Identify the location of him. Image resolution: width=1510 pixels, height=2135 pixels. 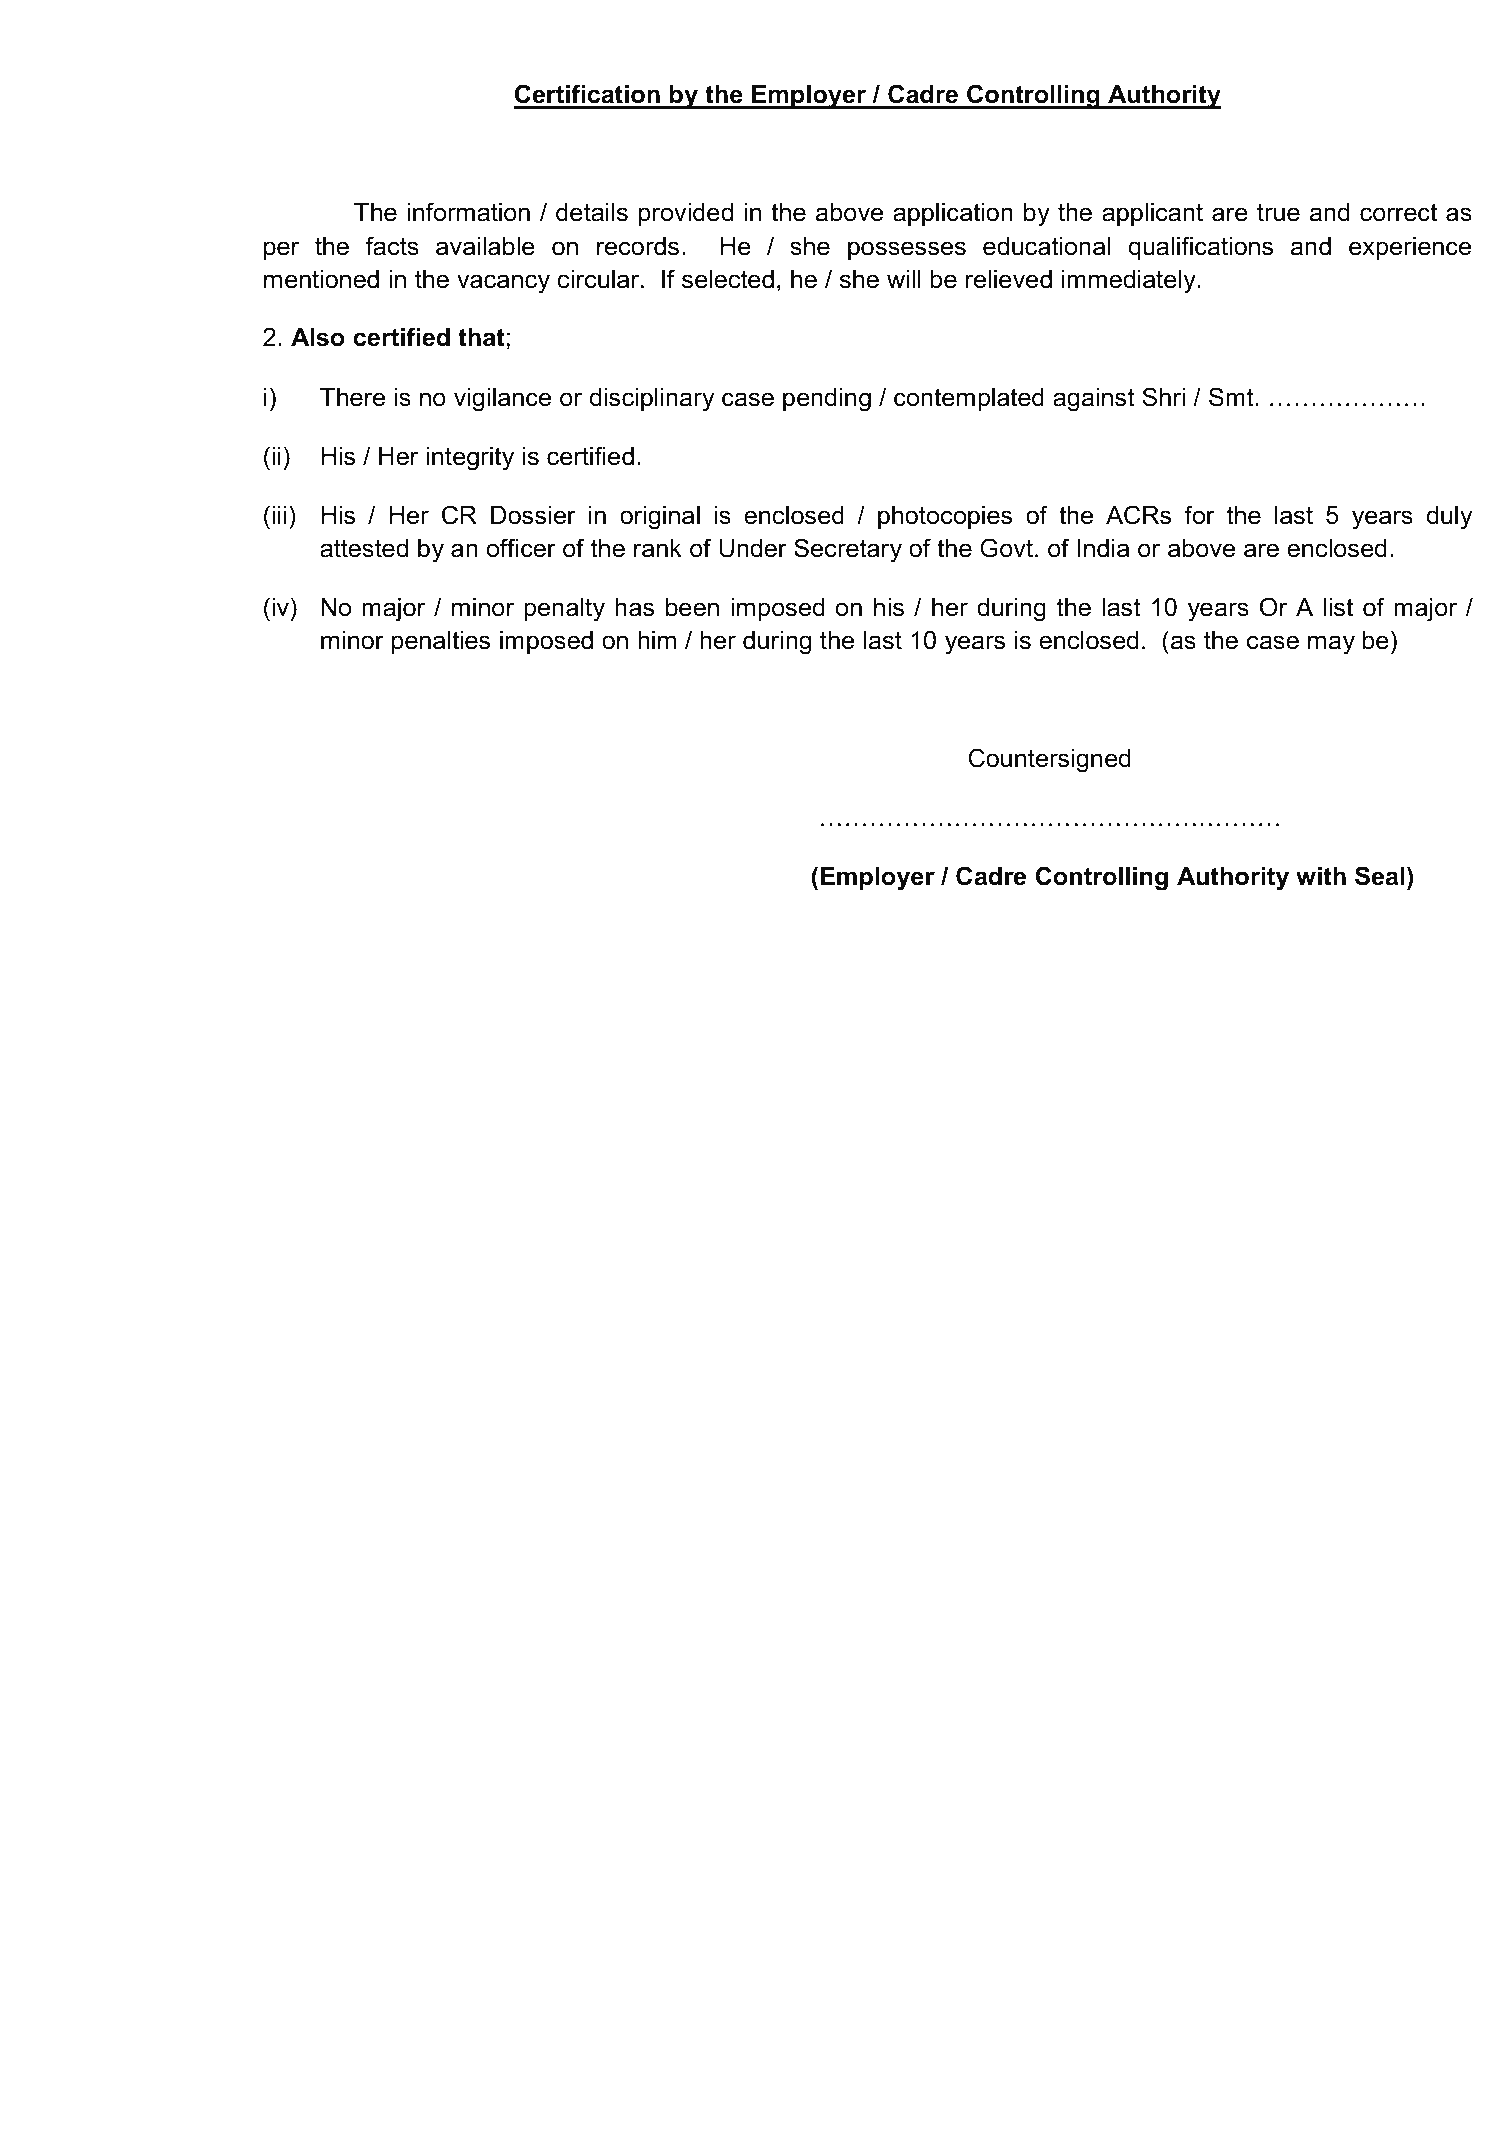
(657, 640).
